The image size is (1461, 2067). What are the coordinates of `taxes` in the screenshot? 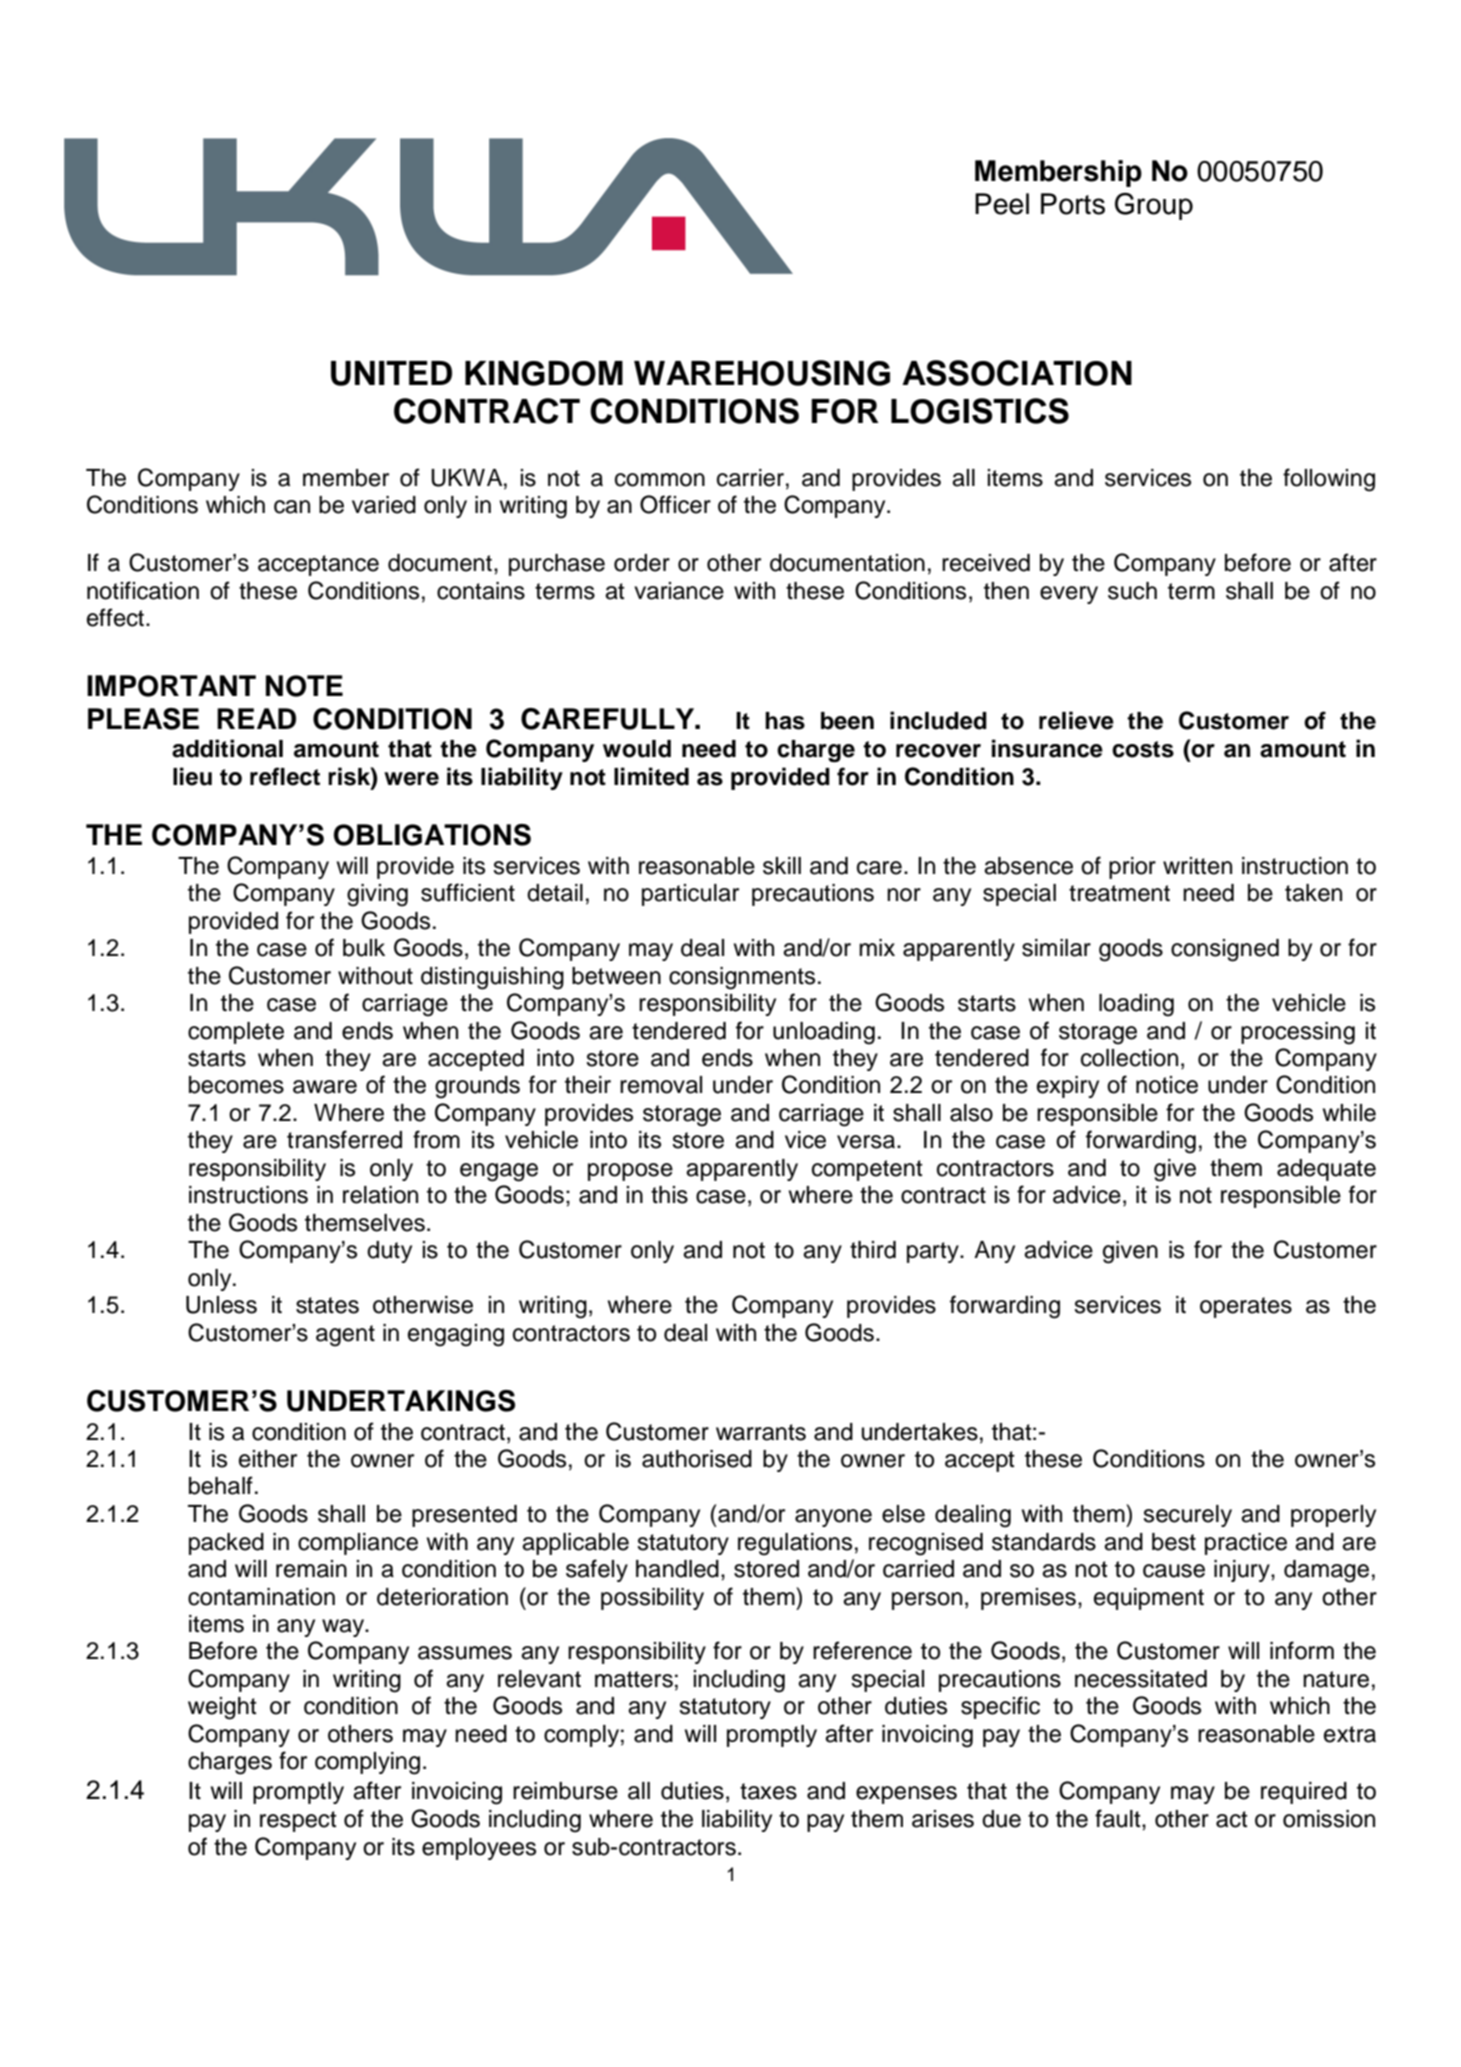 It's located at (768, 1791).
